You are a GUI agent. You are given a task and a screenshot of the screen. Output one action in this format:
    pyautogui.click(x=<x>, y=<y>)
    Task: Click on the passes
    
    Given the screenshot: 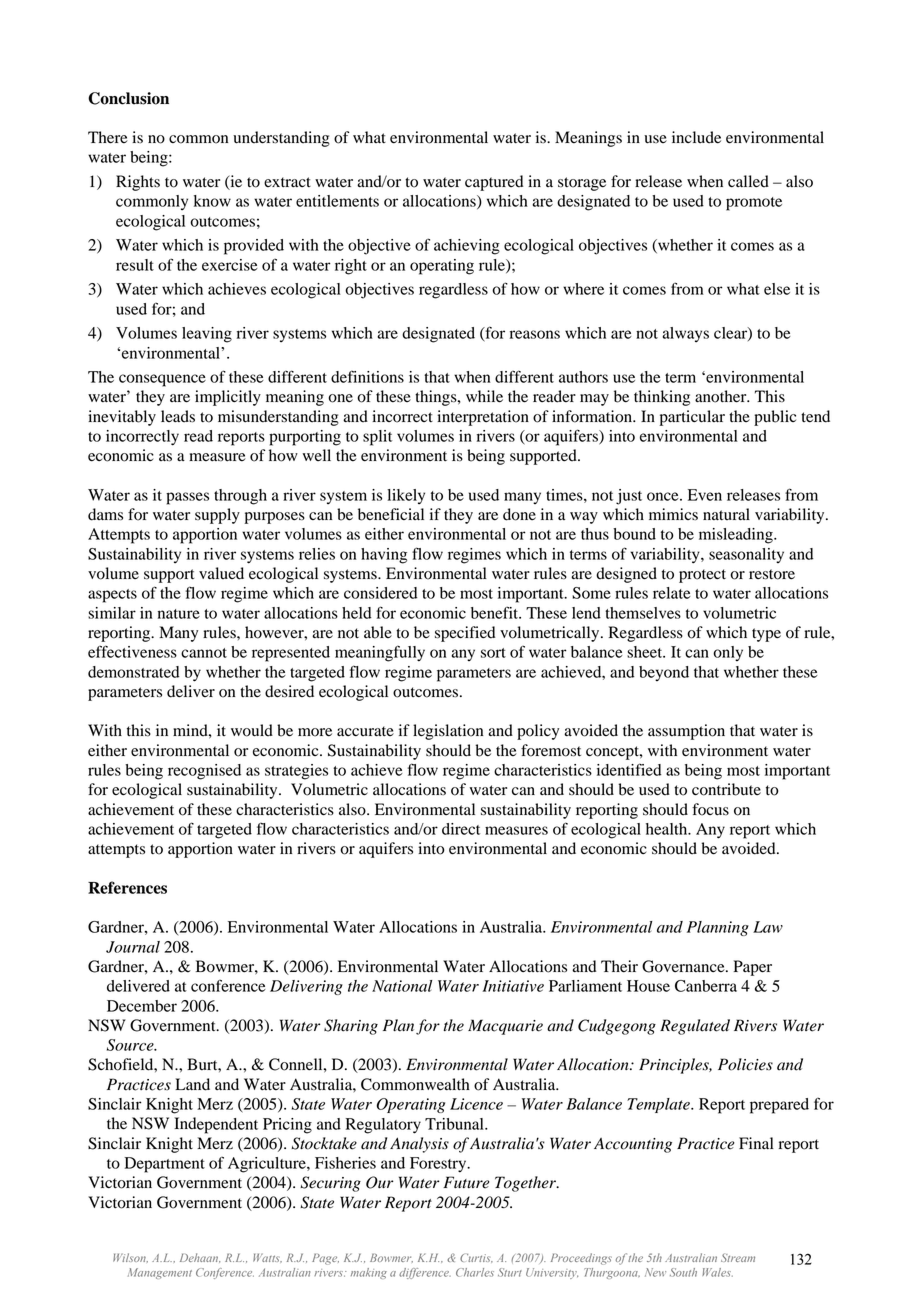 What is the action you would take?
    pyautogui.click(x=187, y=498)
